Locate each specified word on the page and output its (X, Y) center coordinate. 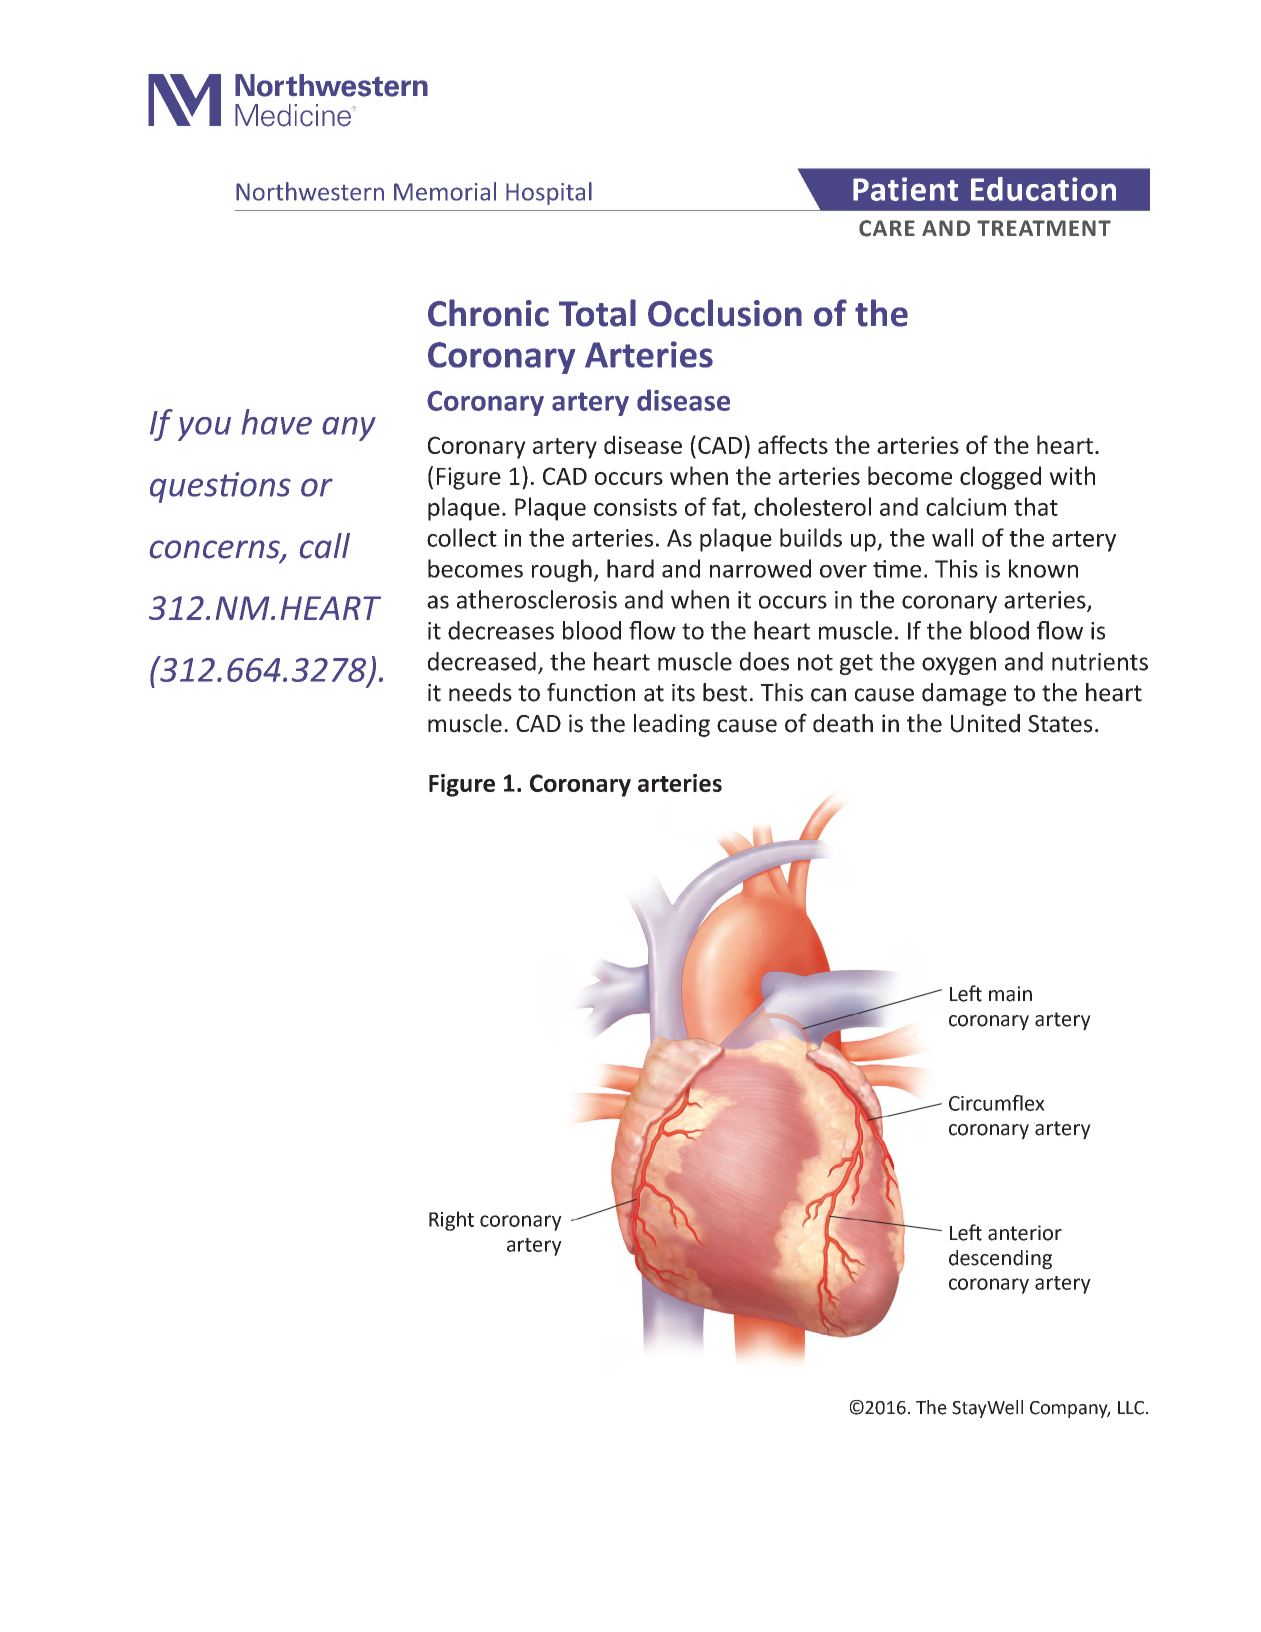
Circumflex (997, 1103)
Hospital (549, 193)
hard (630, 568)
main (1010, 994)
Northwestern (310, 191)
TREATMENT (1044, 228)
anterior (1025, 1233)
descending (1000, 1260)
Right (451, 1221)
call (324, 546)
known (1043, 568)
